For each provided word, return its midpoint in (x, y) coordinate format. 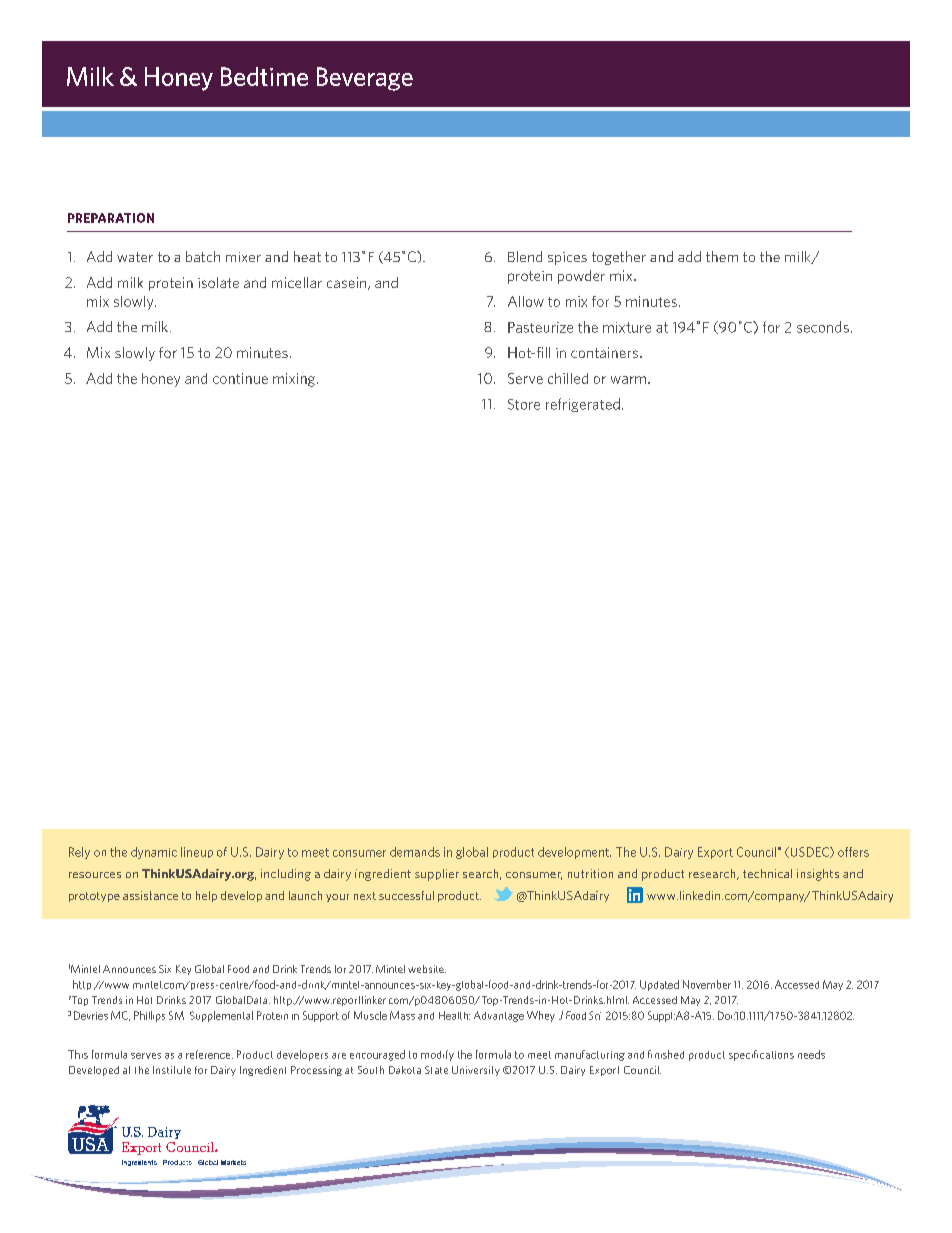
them (722, 256)
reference (209, 1054)
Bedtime (264, 76)
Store (524, 404)
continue (240, 378)
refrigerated (583, 405)
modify (437, 1055)
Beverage (365, 79)
